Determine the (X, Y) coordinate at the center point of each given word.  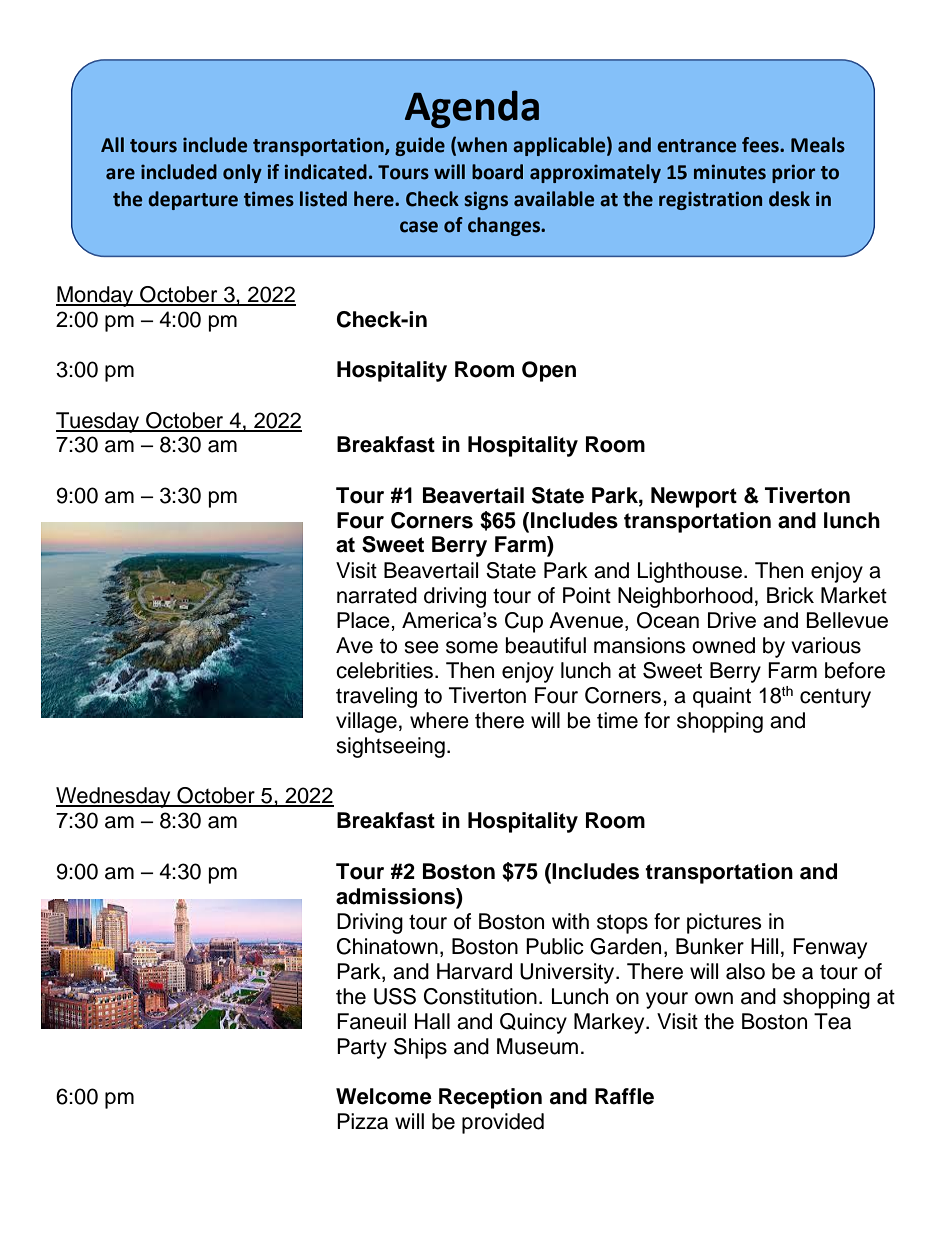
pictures (724, 923)
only (242, 173)
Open (549, 371)
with (570, 921)
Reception (490, 1098)
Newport (694, 497)
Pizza (362, 1121)
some (472, 647)
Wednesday (114, 797)
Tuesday (98, 422)
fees (761, 145)
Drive (732, 620)
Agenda (472, 109)
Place (363, 620)
